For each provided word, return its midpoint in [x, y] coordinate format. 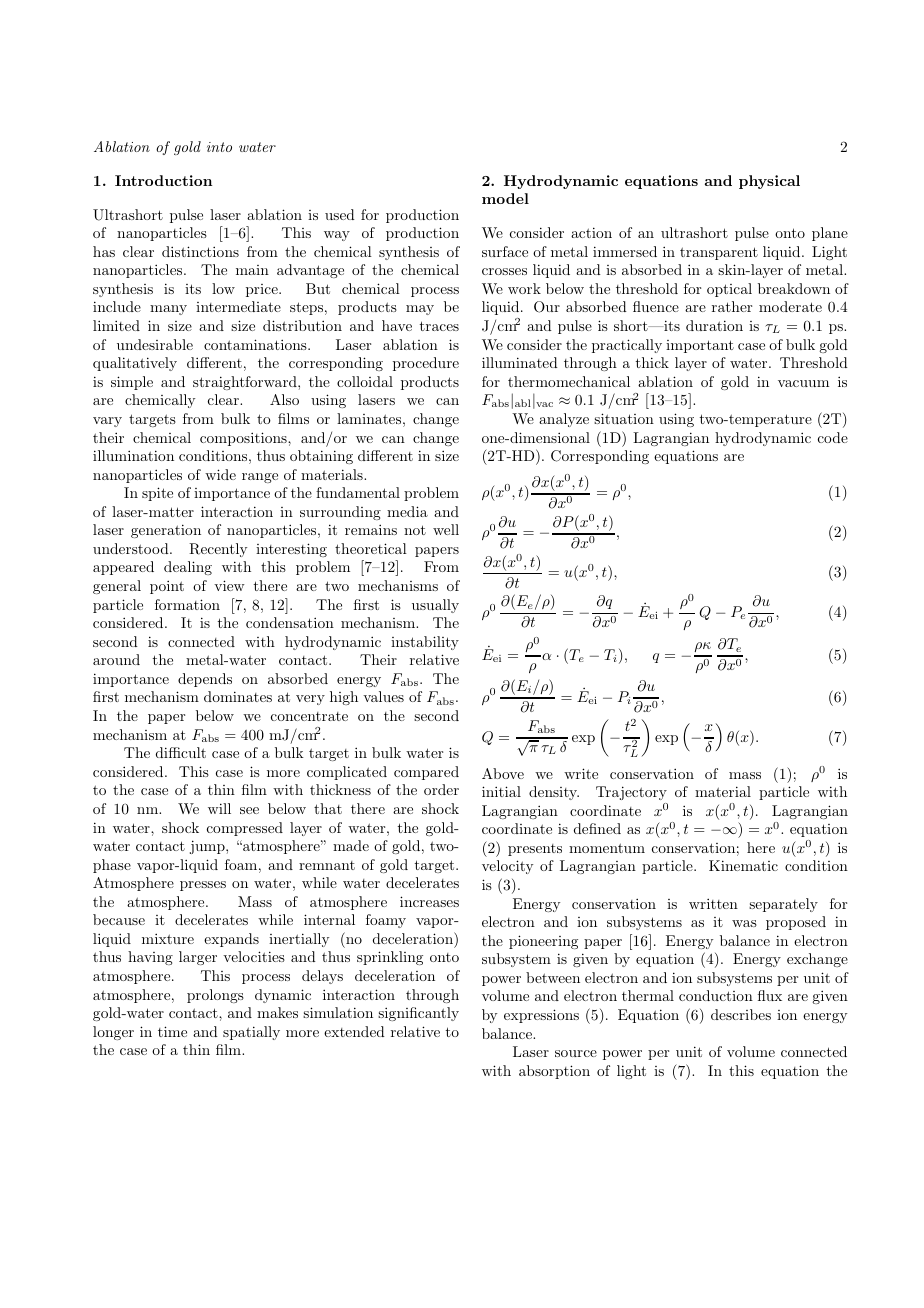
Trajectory [631, 793]
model [505, 198]
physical [769, 182]
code [833, 437]
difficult [181, 752]
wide [220, 474]
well [446, 529]
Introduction [163, 180]
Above [503, 773]
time [172, 1031]
